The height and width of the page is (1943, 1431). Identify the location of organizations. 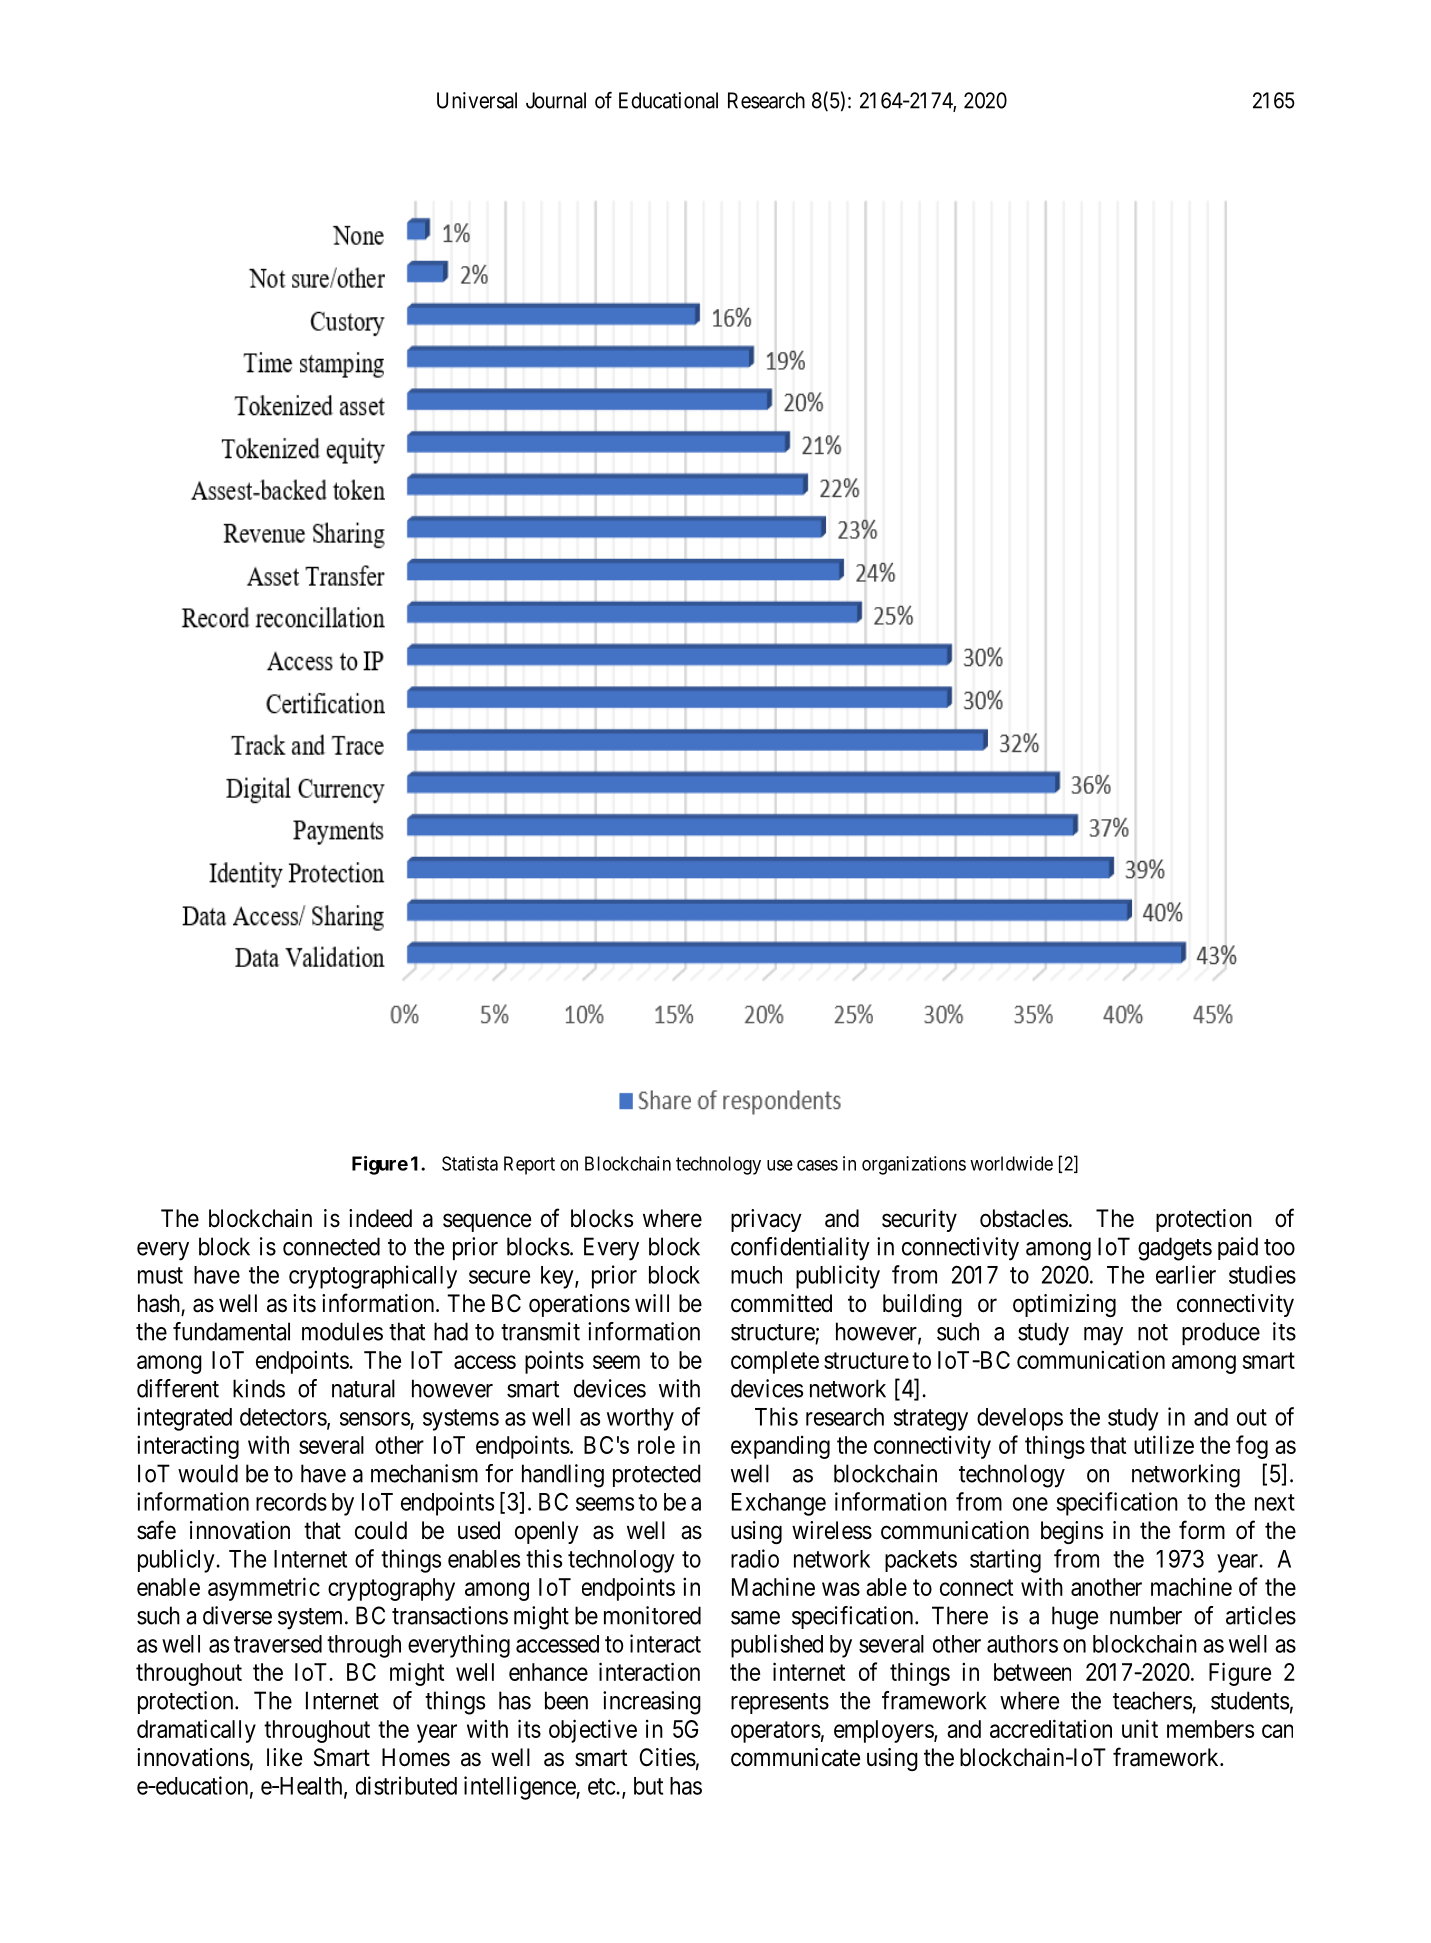
(914, 1165).
